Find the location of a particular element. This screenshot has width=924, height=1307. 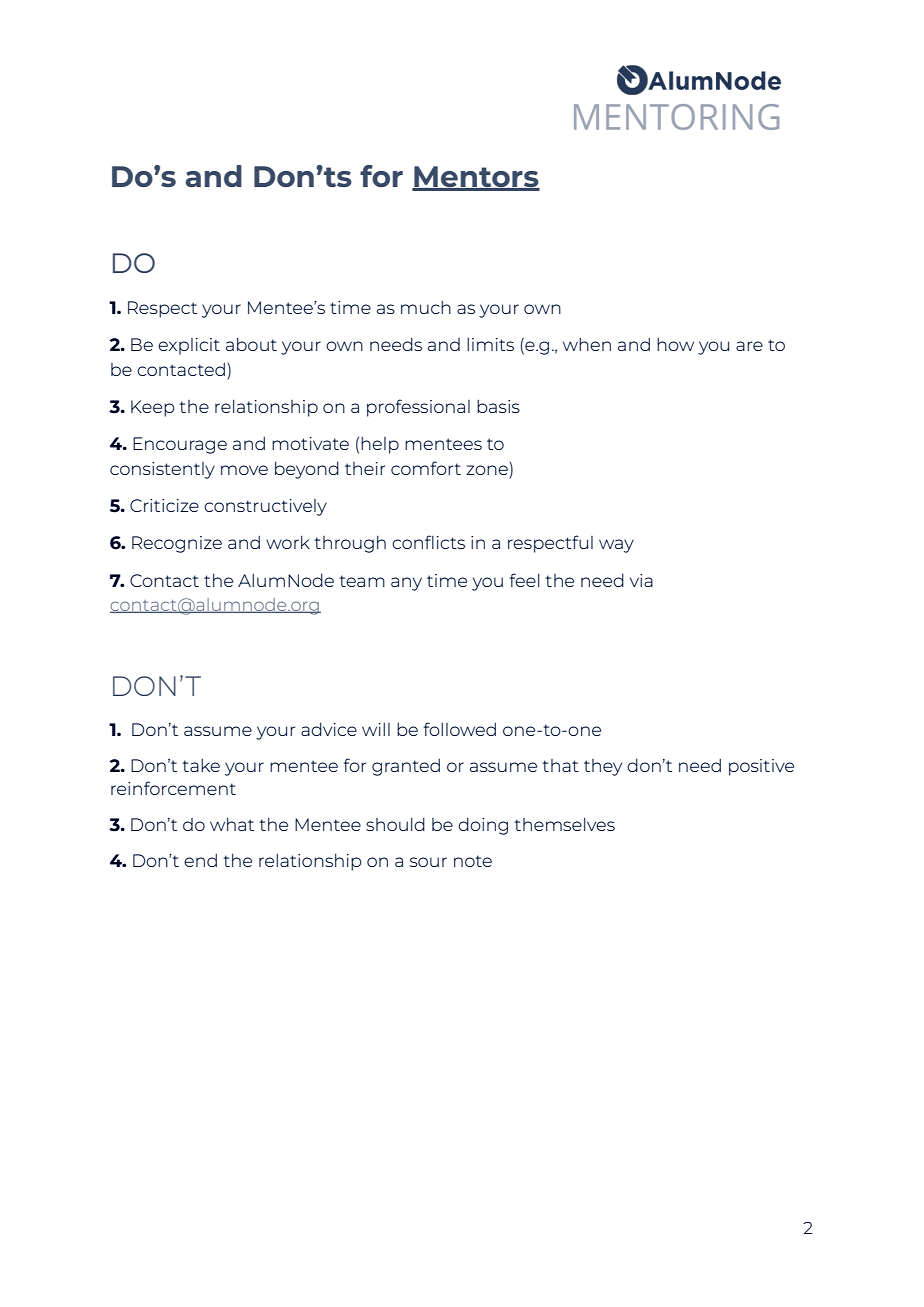

way is located at coordinates (616, 546).
